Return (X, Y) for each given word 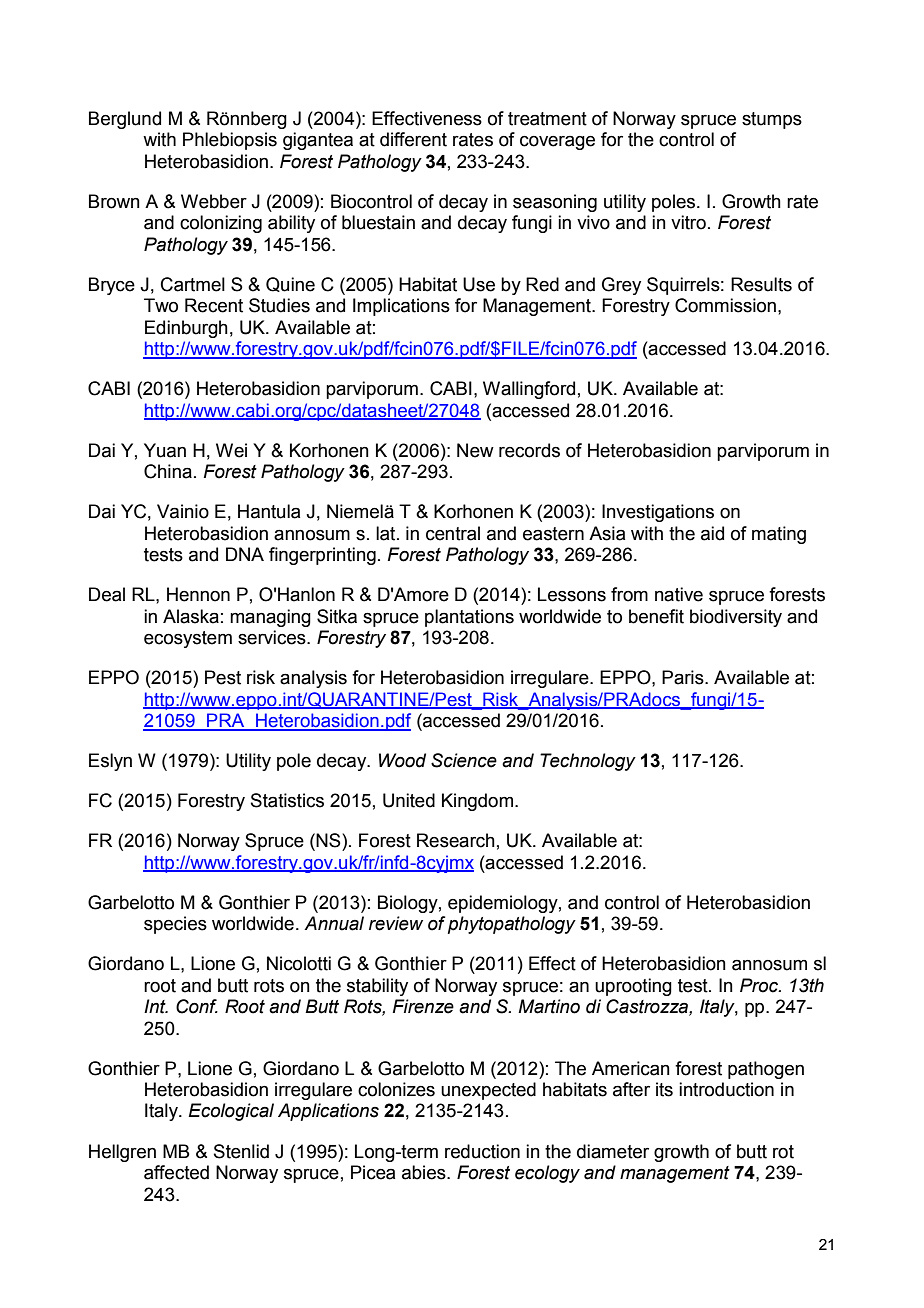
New (475, 450)
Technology (588, 762)
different (413, 139)
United (409, 800)
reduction (482, 1151)
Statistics (287, 800)
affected (176, 1172)
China (168, 471)
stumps (772, 120)
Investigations (658, 513)
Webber (214, 201)
